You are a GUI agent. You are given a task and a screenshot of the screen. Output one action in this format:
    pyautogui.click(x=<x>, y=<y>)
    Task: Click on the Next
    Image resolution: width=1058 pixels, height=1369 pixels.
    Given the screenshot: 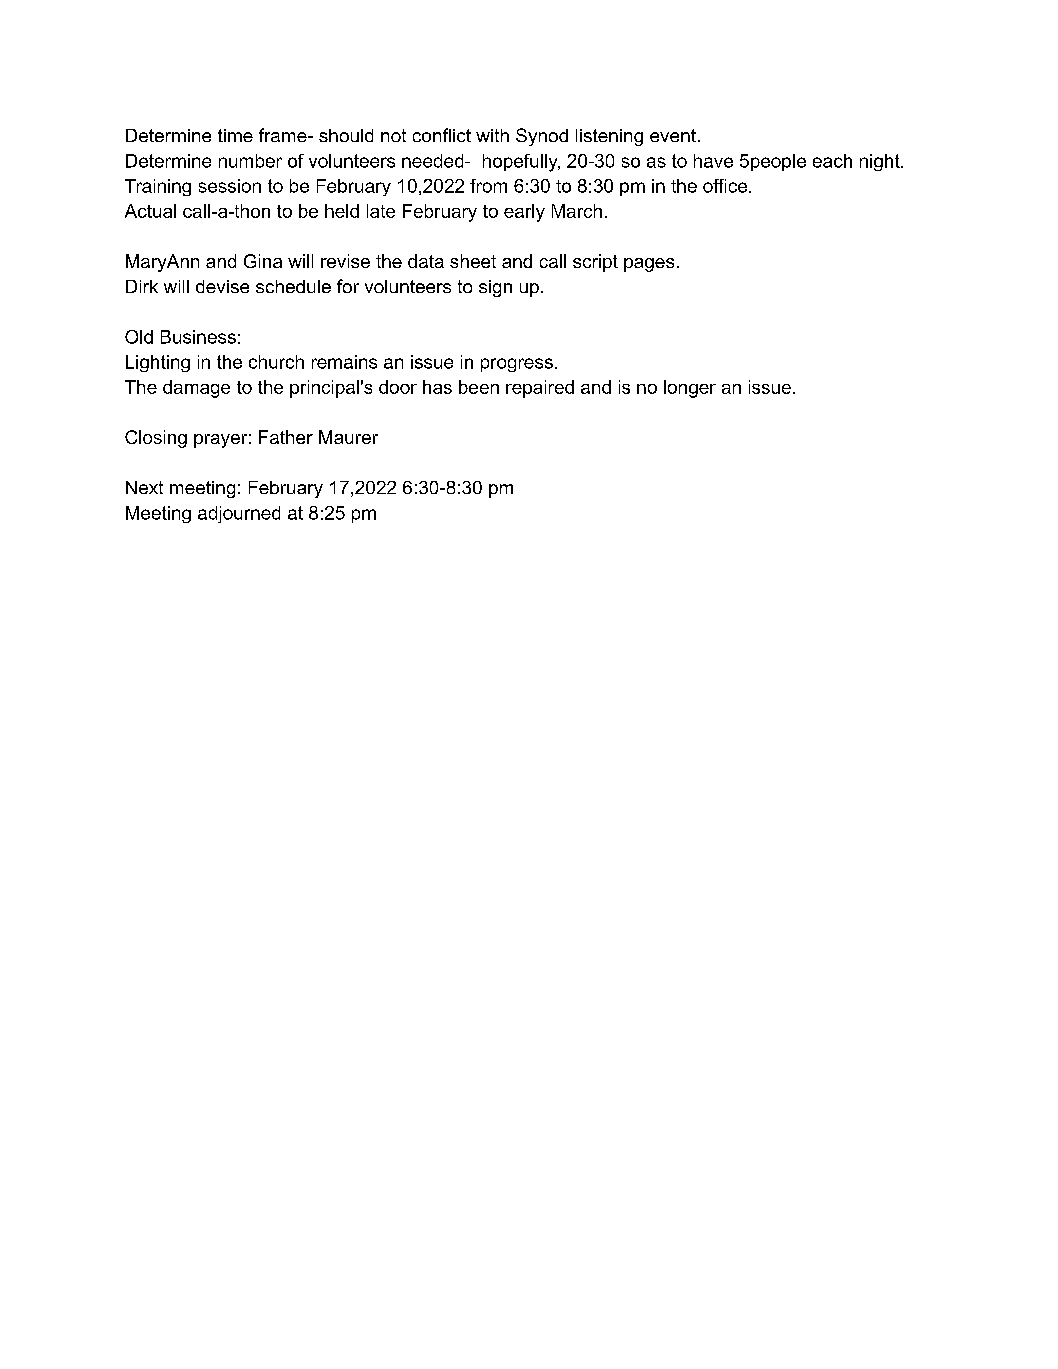 What is the action you would take?
    pyautogui.click(x=144, y=487)
